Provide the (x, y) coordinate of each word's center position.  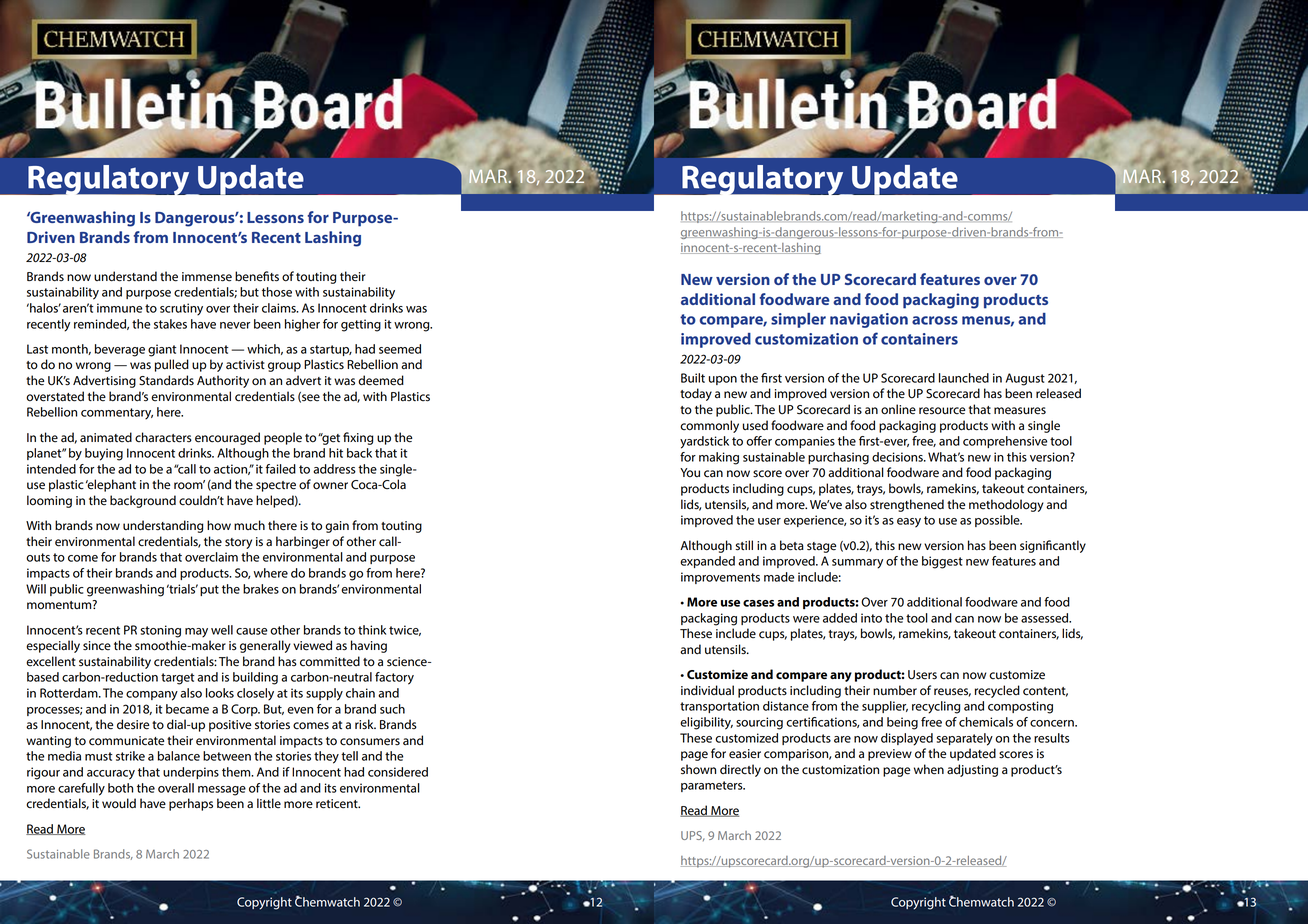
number (895, 690)
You (690, 473)
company (152, 696)
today (696, 394)
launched (964, 378)
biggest (942, 562)
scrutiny (181, 309)
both (120, 788)
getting (361, 325)
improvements (720, 578)
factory (394, 678)
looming (49, 501)
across (935, 320)
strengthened (907, 505)
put (209, 590)
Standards (166, 380)
